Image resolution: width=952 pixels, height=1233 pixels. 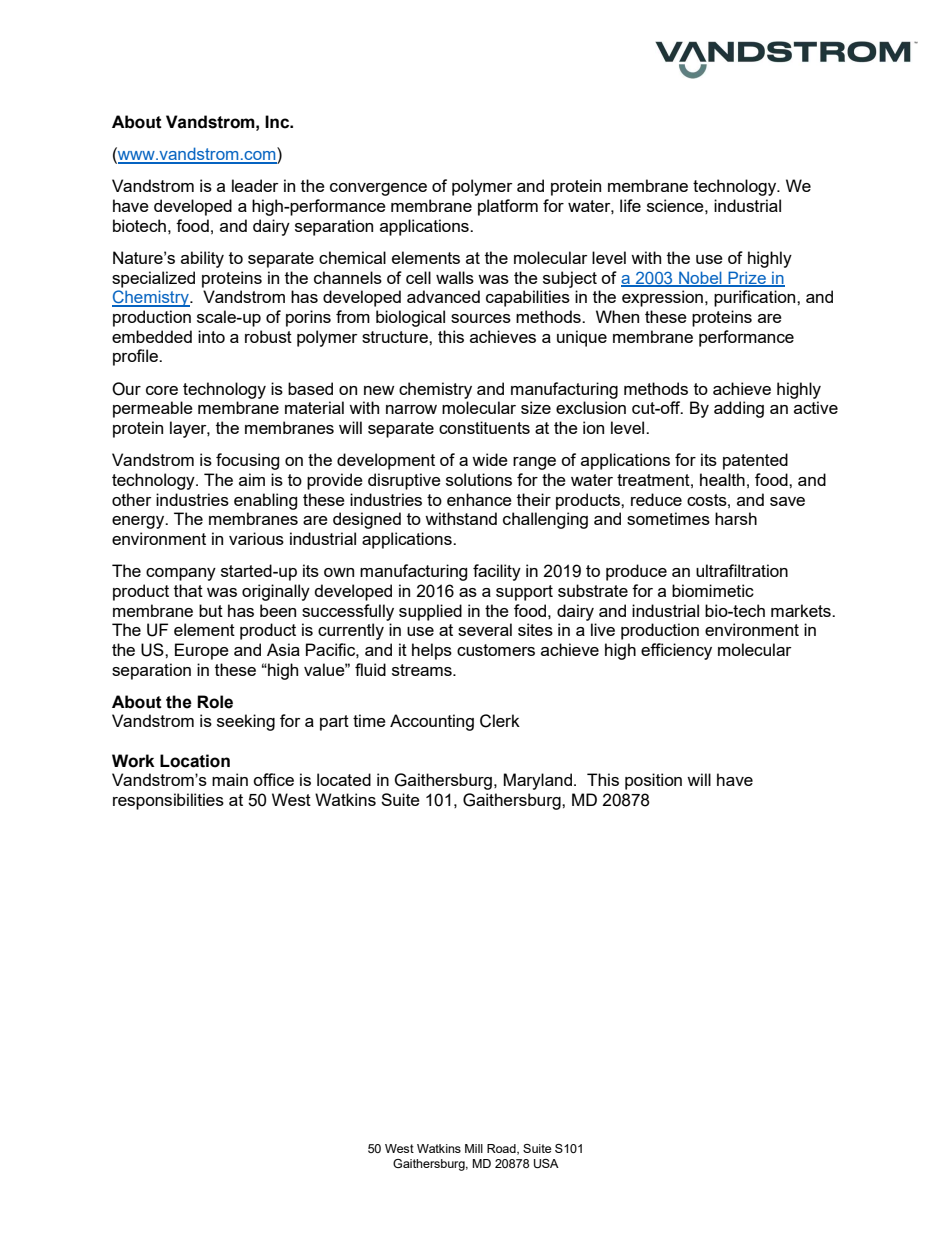 I want to click on Road, so click(x=502, y=1149).
